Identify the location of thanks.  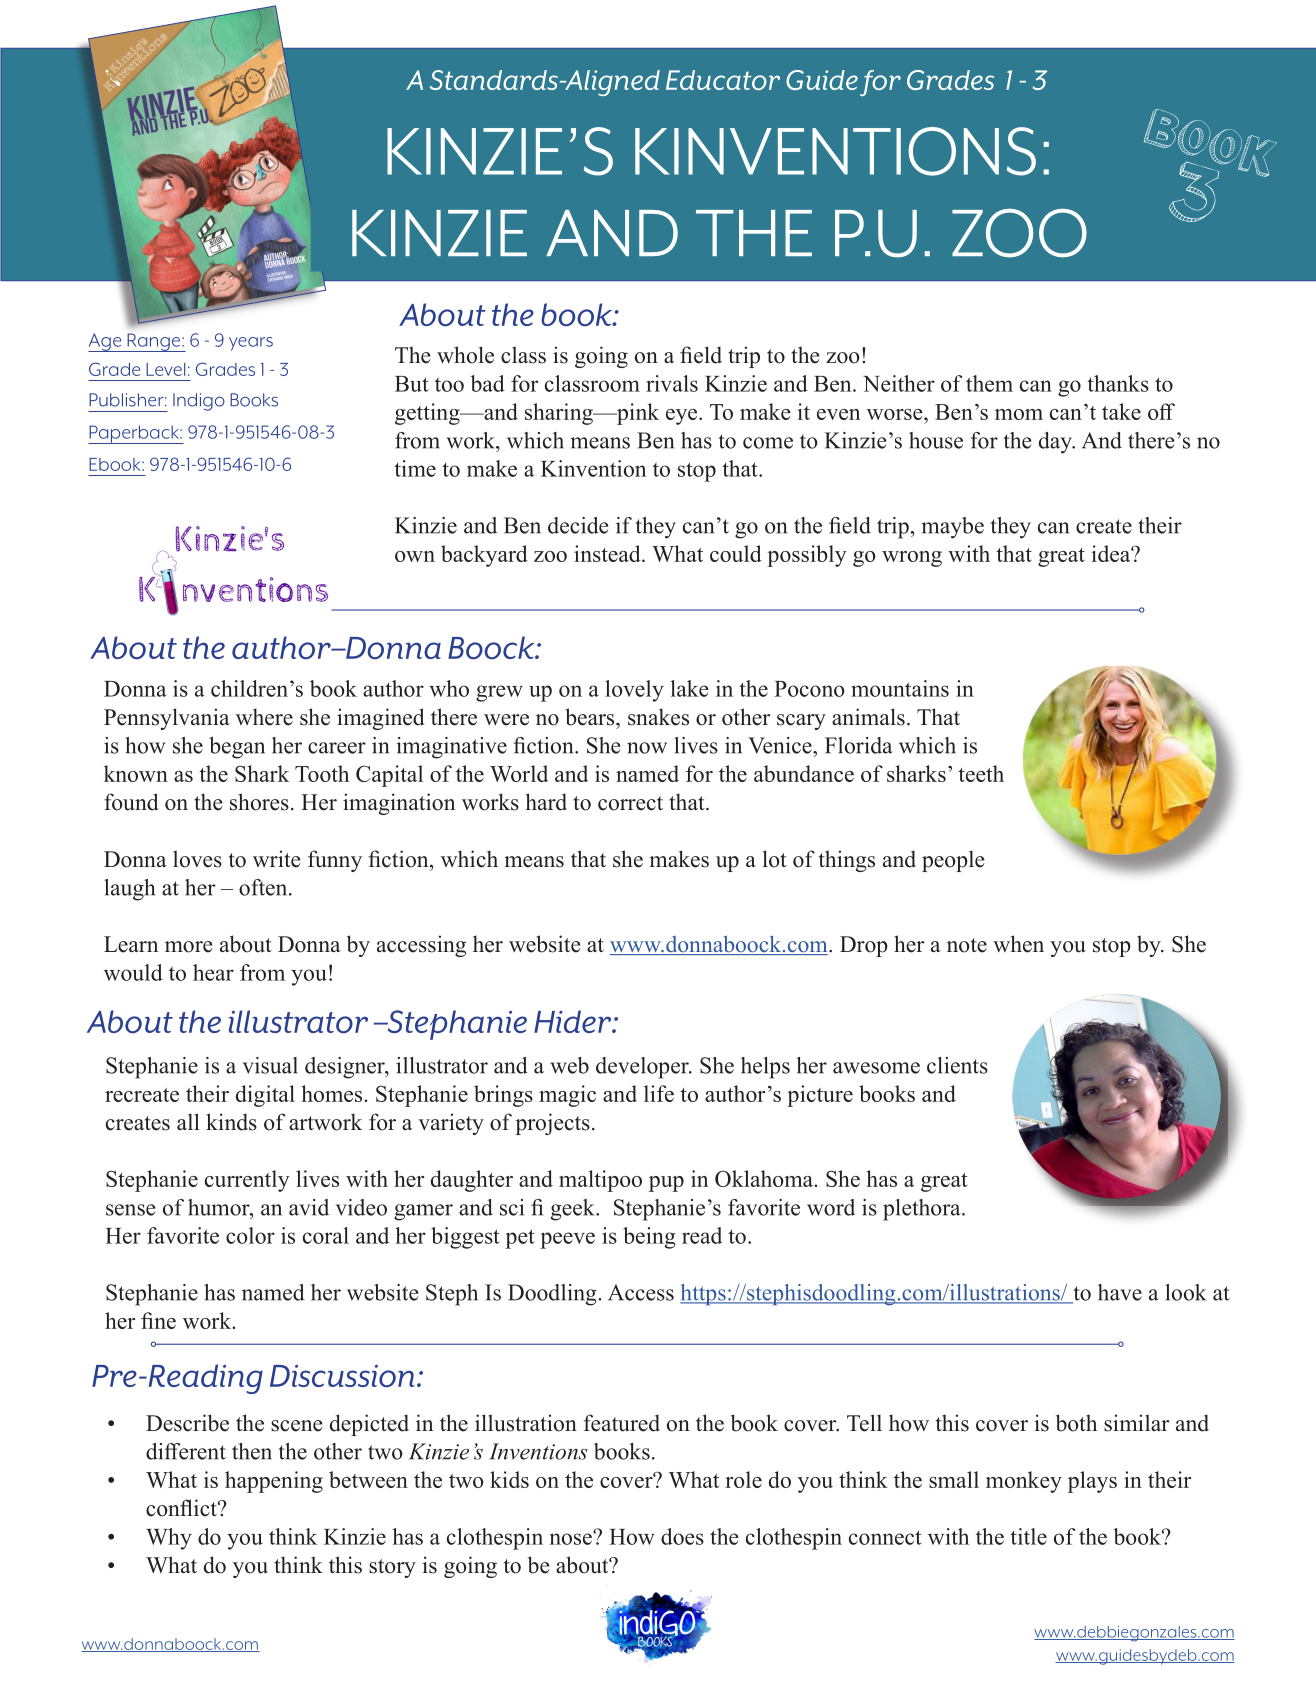
(1118, 383).
